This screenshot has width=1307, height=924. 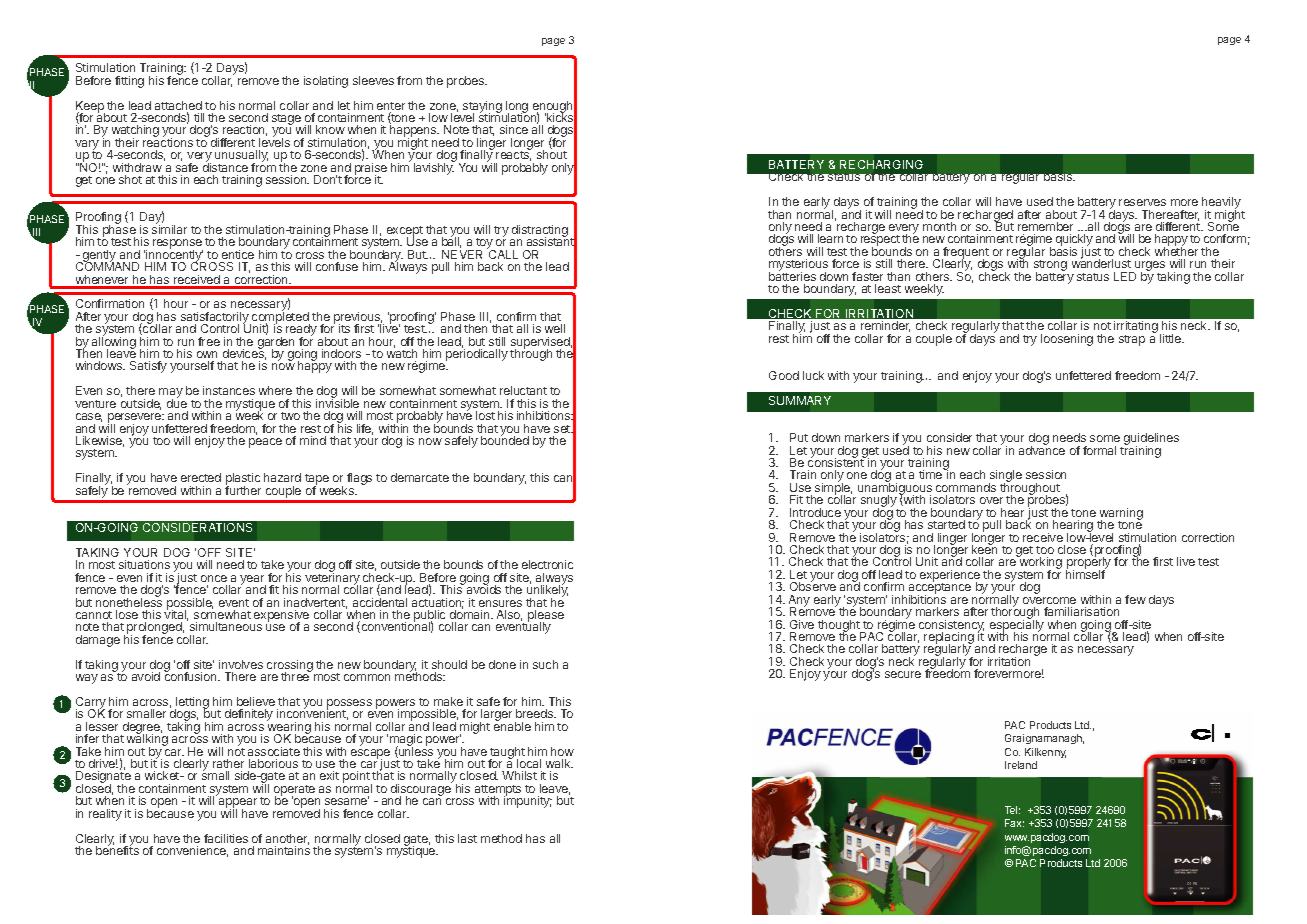 I want to click on electronic, so click(x=547, y=564).
